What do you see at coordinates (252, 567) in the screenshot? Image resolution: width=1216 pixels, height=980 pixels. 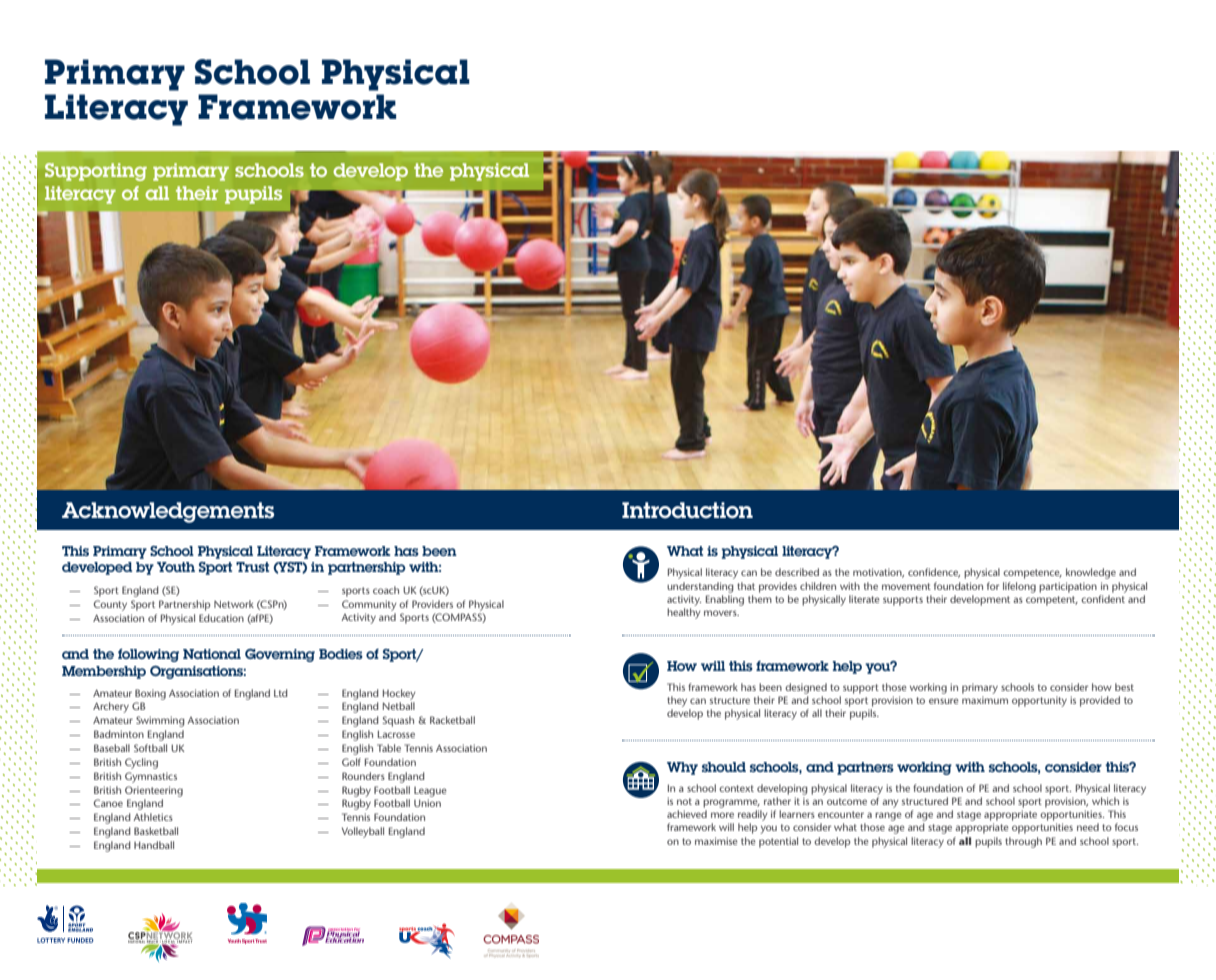 I see `Trust` at bounding box center [252, 567].
